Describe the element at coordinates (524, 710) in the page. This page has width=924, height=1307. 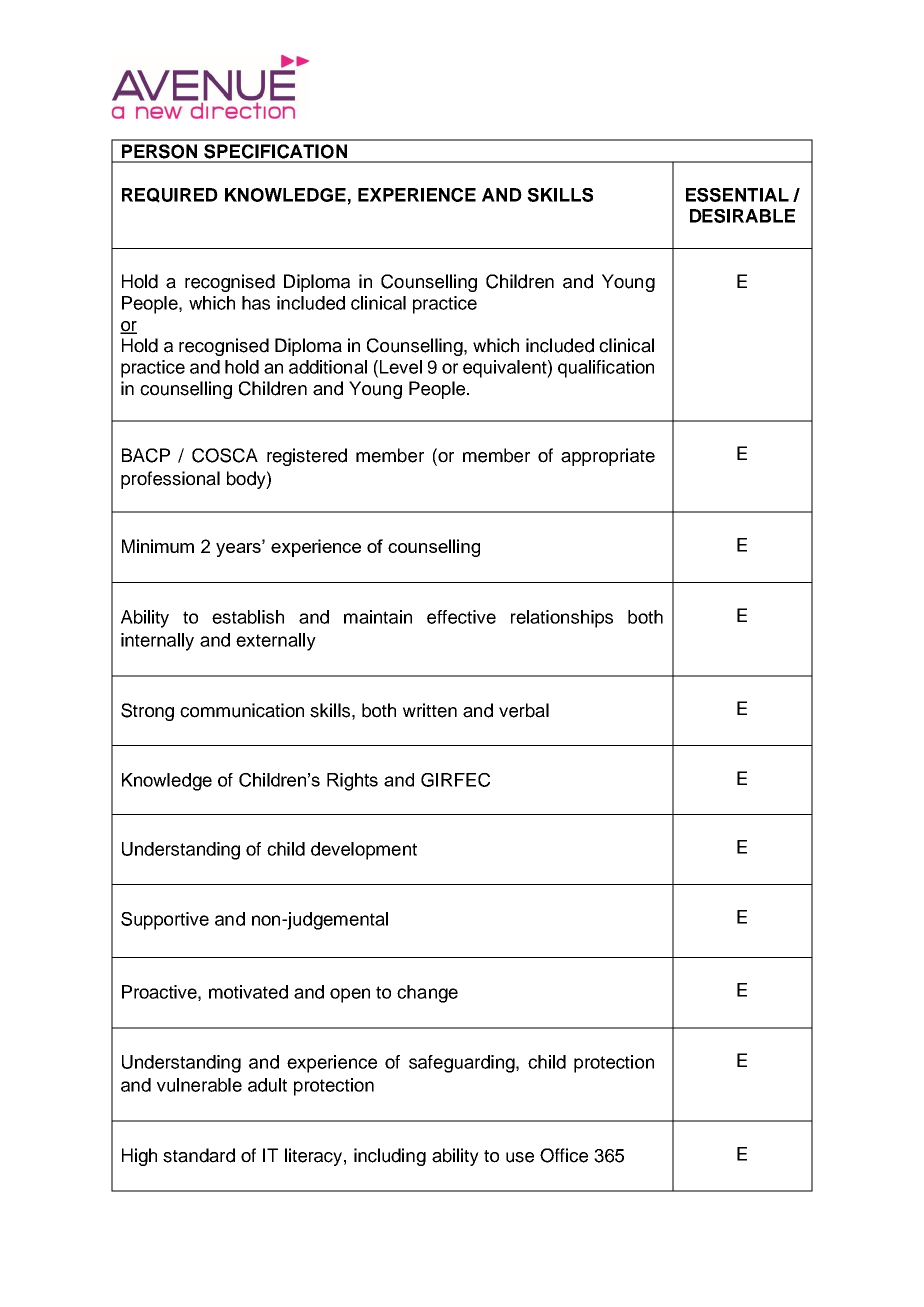
I see `verbal` at that location.
